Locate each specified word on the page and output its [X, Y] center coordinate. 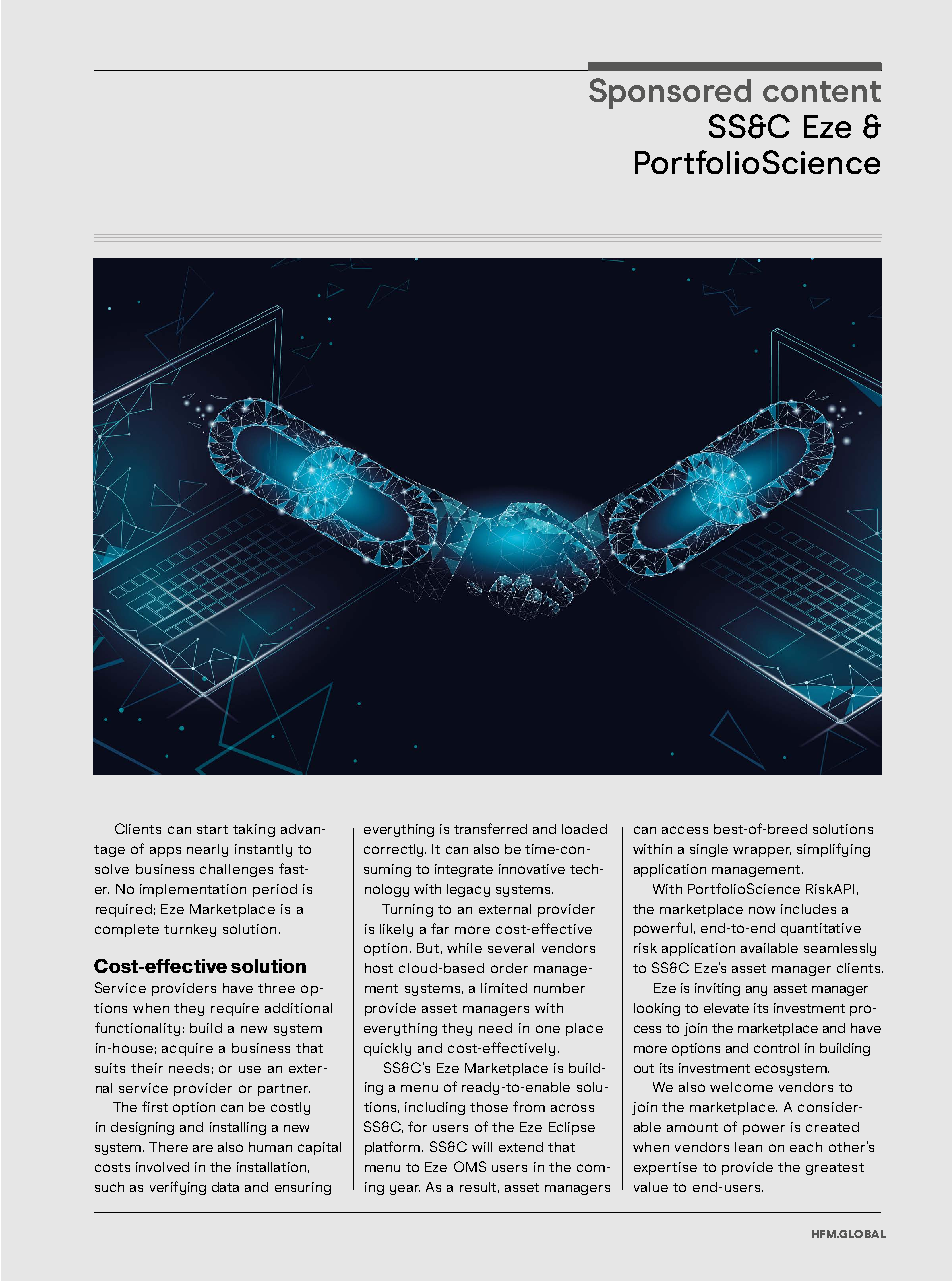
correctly [395, 850]
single [709, 850]
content [822, 91]
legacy [468, 890]
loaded [584, 829]
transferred [490, 828]
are [203, 1148]
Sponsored [670, 93]
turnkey [190, 930]
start [212, 829]
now [762, 910]
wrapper [762, 852]
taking [254, 830]
